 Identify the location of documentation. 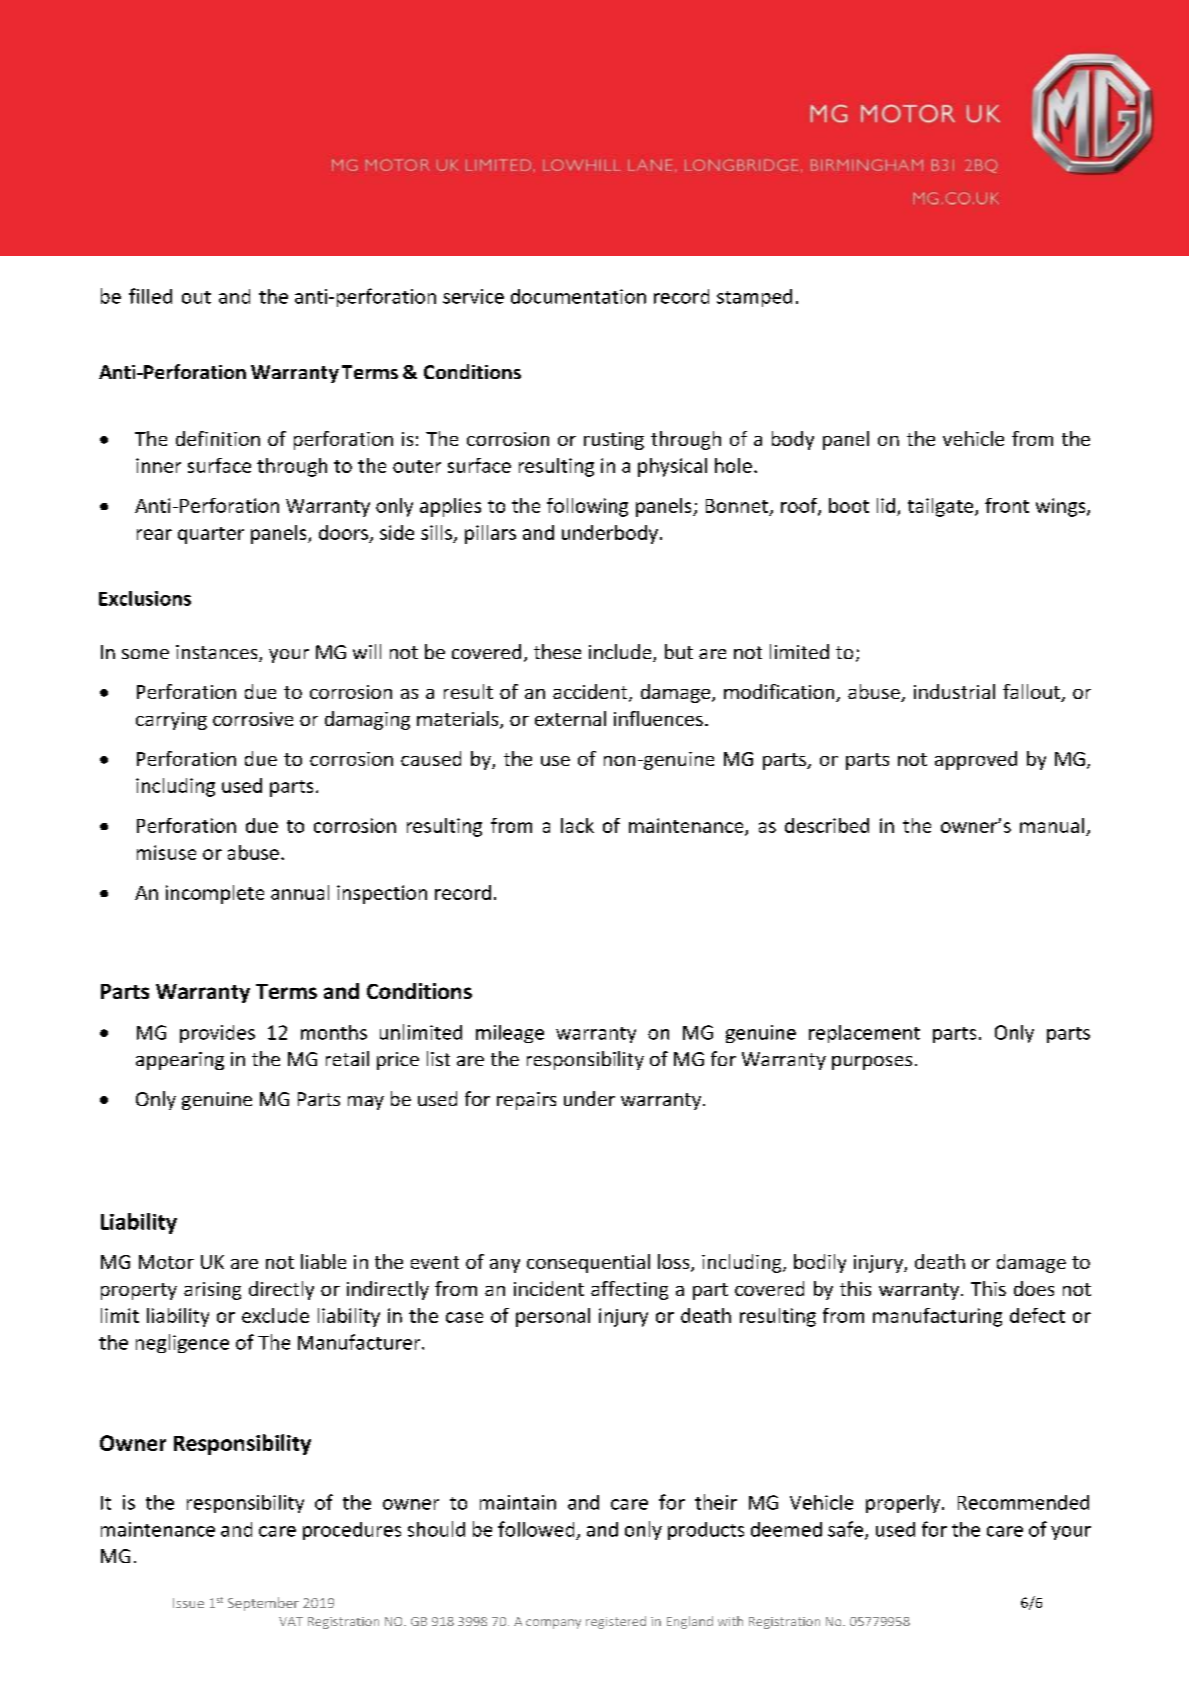
(578, 296).
